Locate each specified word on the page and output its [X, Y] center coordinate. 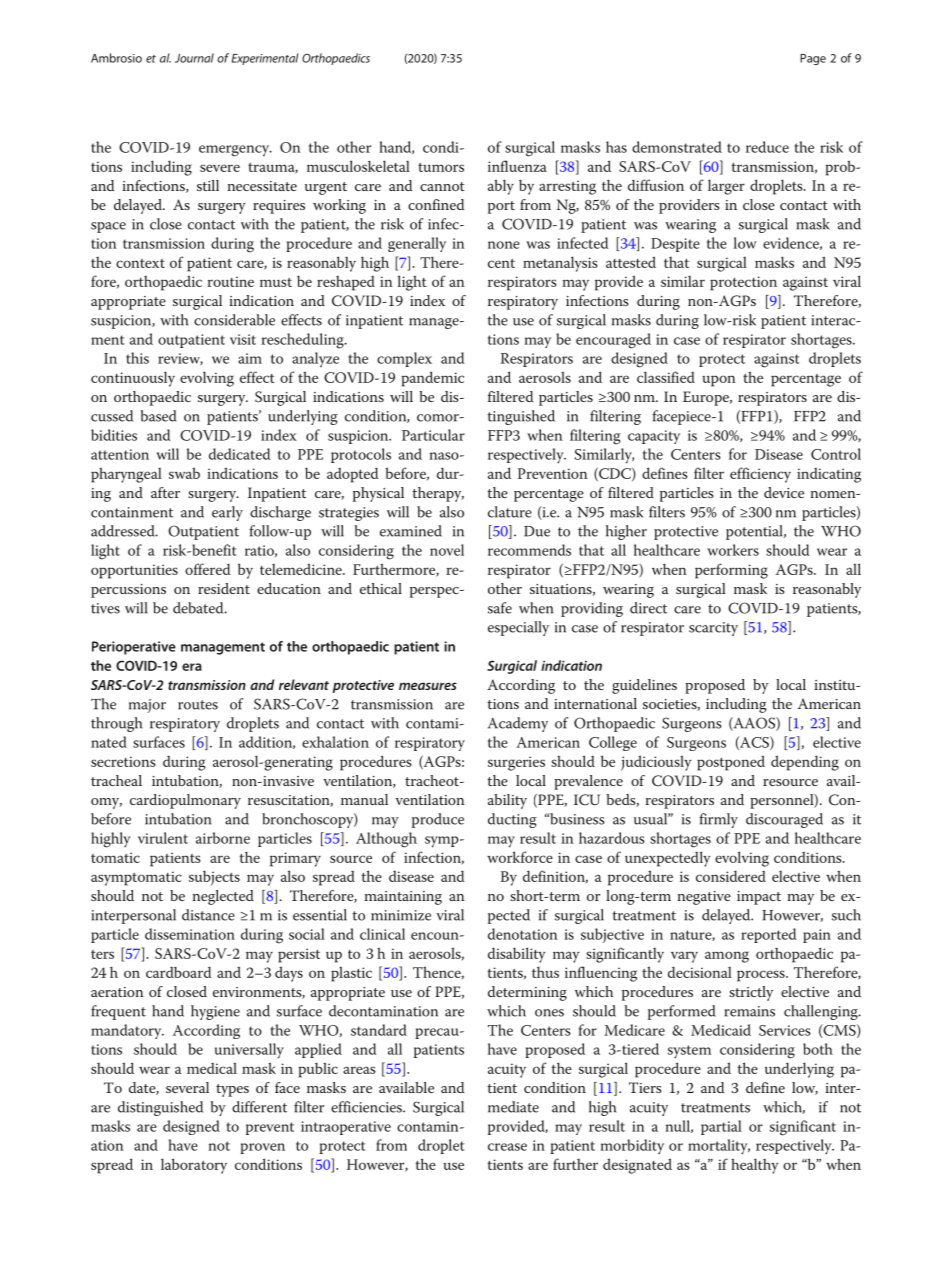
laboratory [194, 1166]
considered [731, 876]
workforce [520, 857]
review [180, 359]
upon [719, 381]
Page [813, 59]
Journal [194, 58]
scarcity [713, 629]
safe [500, 608]
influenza [517, 166]
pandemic [432, 379]
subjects [214, 877]
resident [224, 588]
